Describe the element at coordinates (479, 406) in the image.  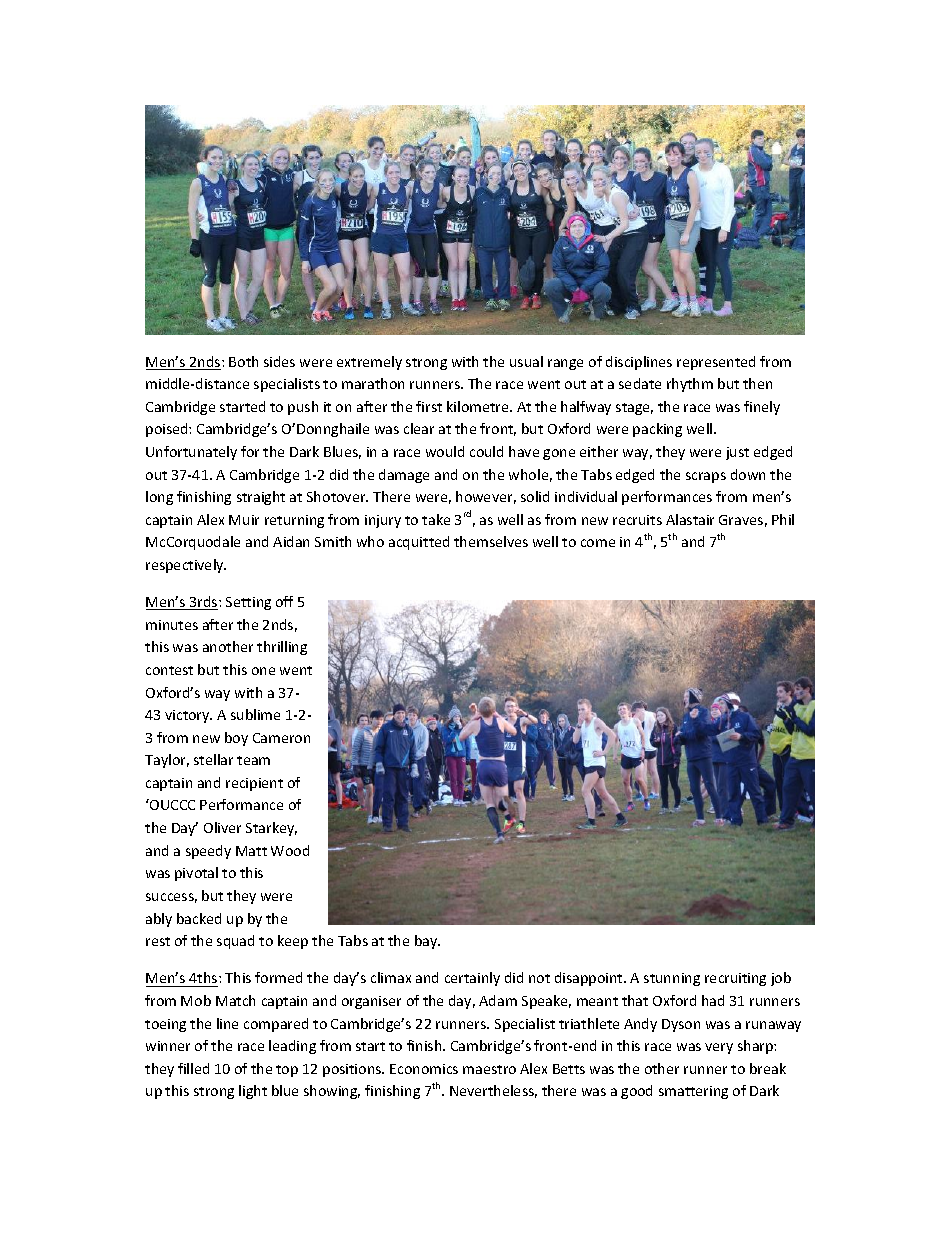
I see `kilometre` at that location.
